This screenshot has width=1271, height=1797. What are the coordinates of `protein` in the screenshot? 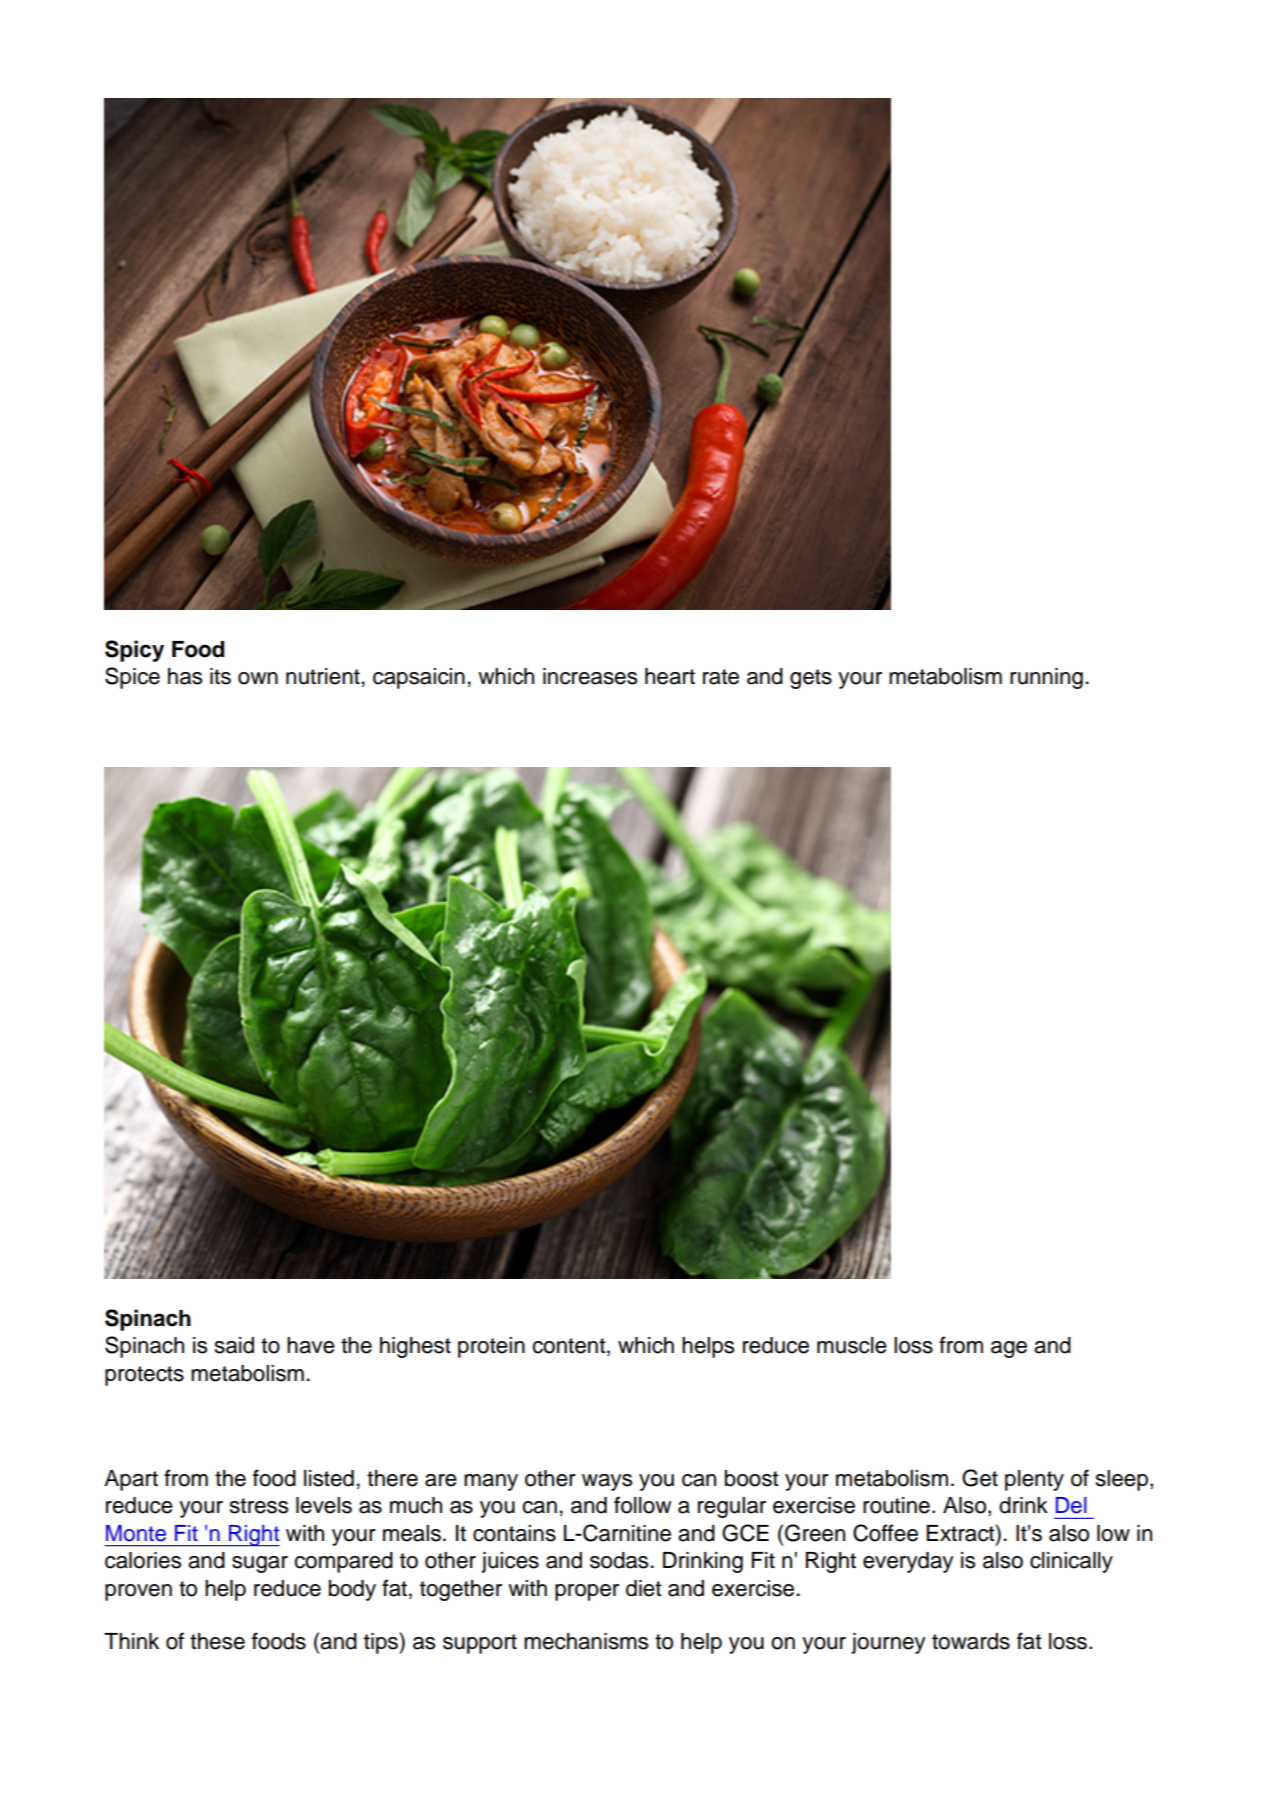 It's located at (491, 1347).
